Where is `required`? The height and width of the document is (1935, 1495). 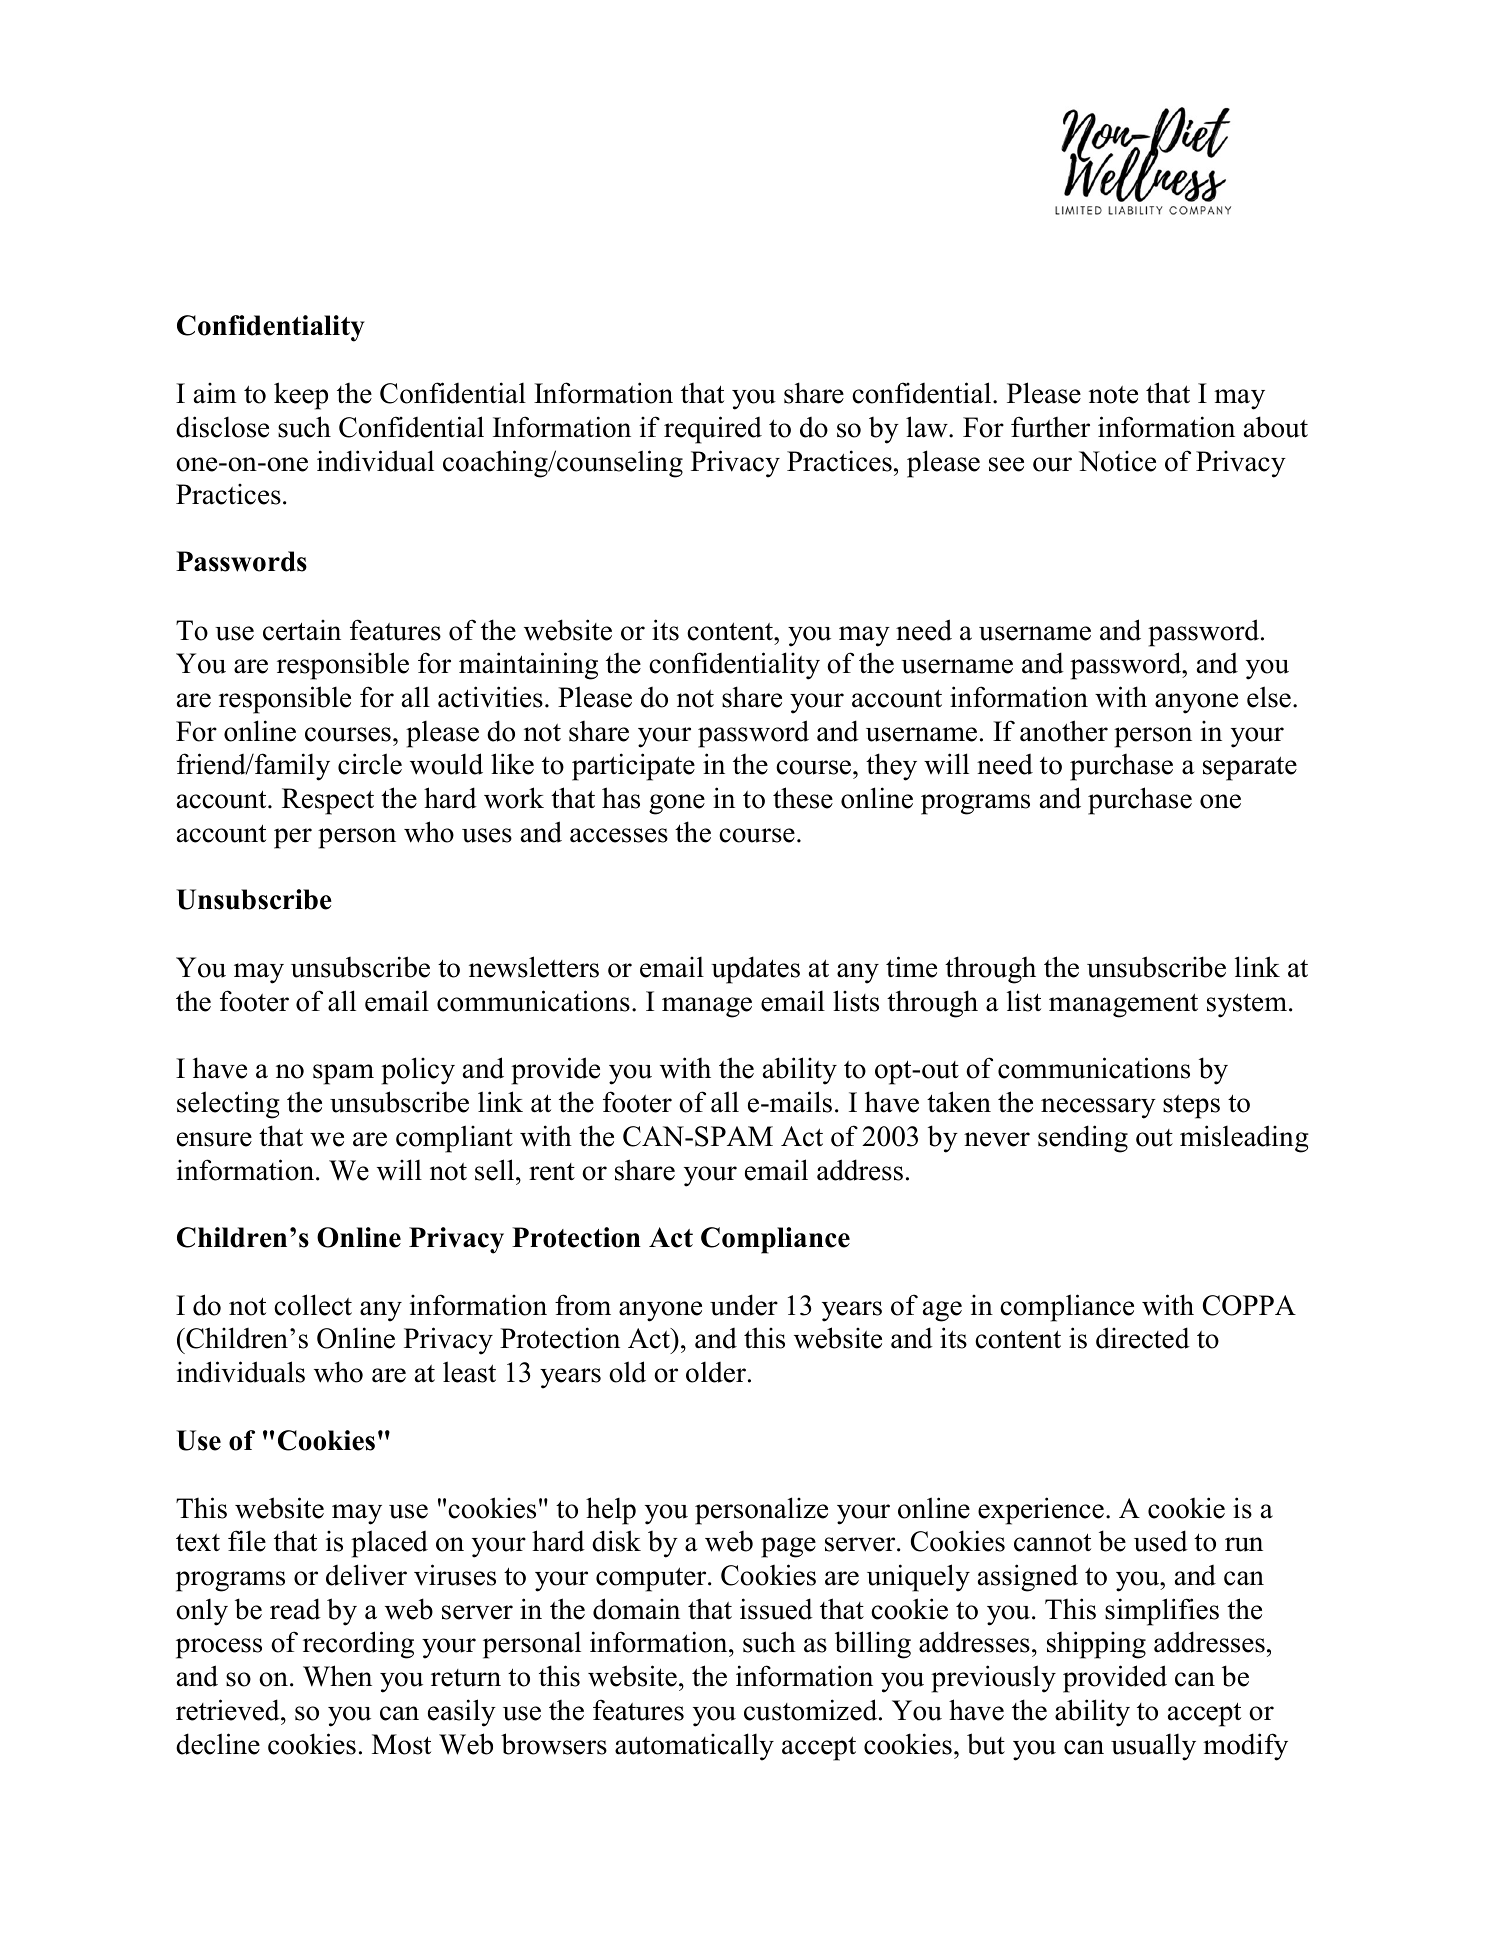
required is located at coordinates (713, 430).
